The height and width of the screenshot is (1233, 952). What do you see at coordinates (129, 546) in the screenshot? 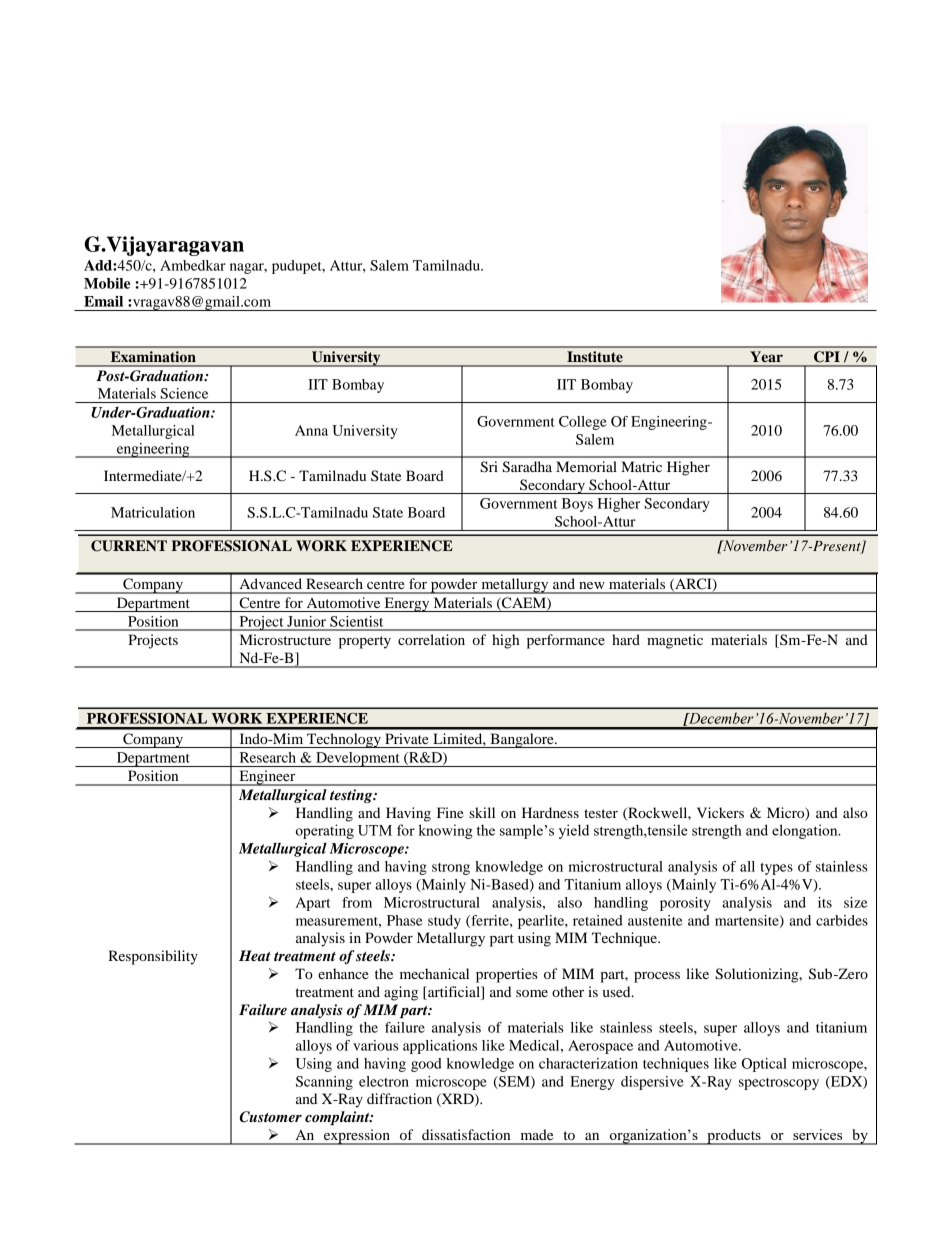
I see `CURRENT` at bounding box center [129, 546].
